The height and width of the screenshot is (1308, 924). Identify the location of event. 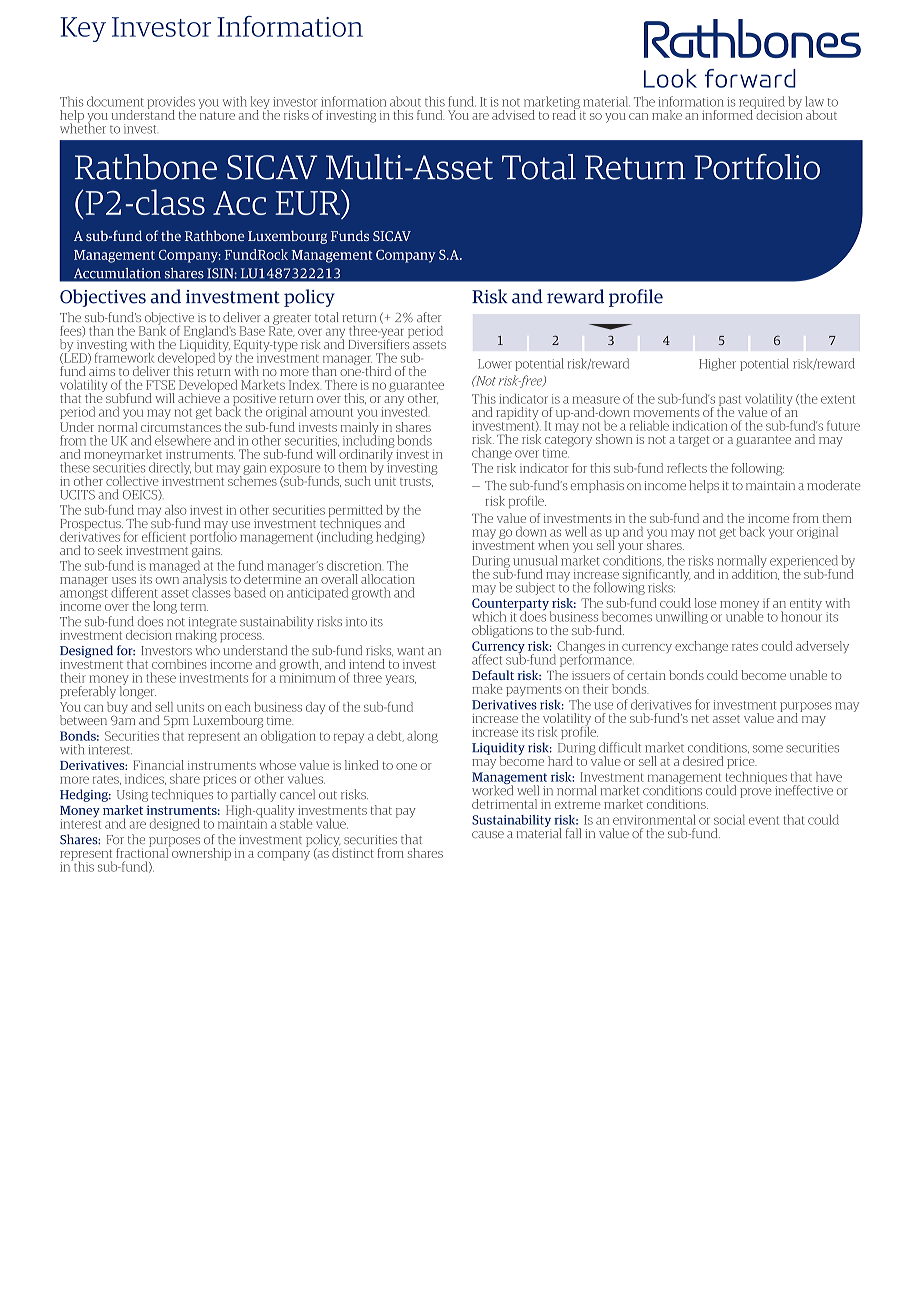
(764, 820).
